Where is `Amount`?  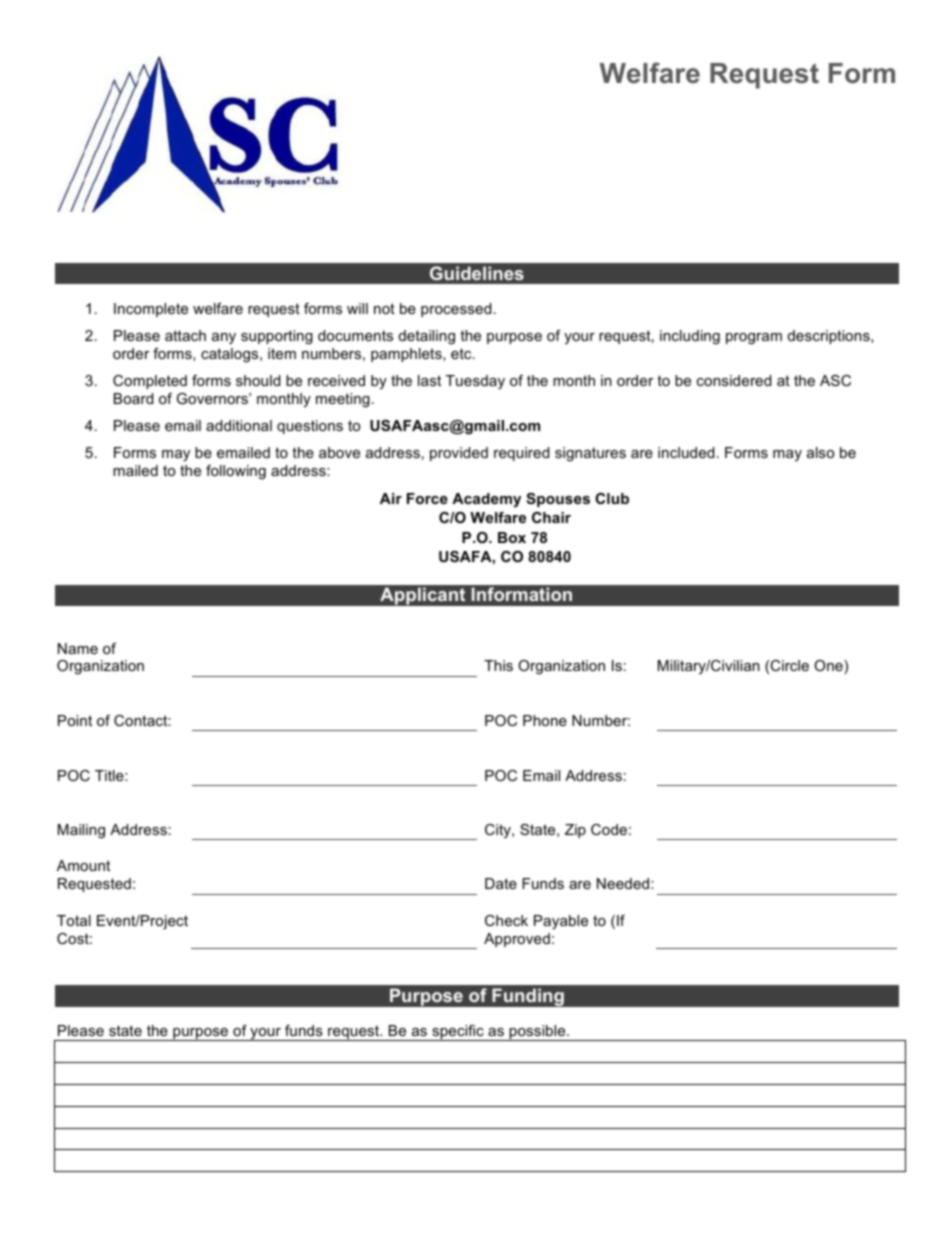 Amount is located at coordinates (83, 865).
